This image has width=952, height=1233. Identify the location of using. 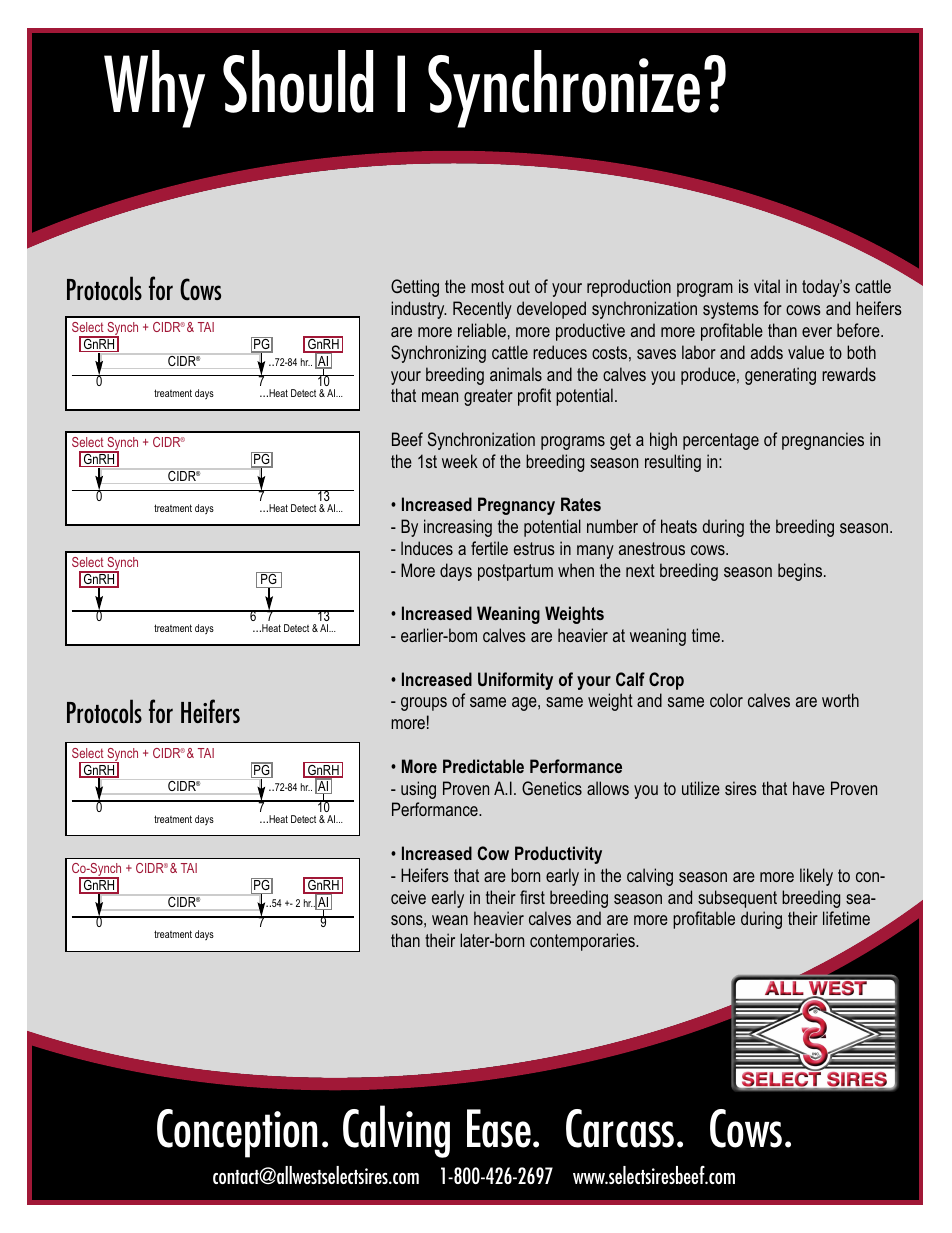
(418, 790).
